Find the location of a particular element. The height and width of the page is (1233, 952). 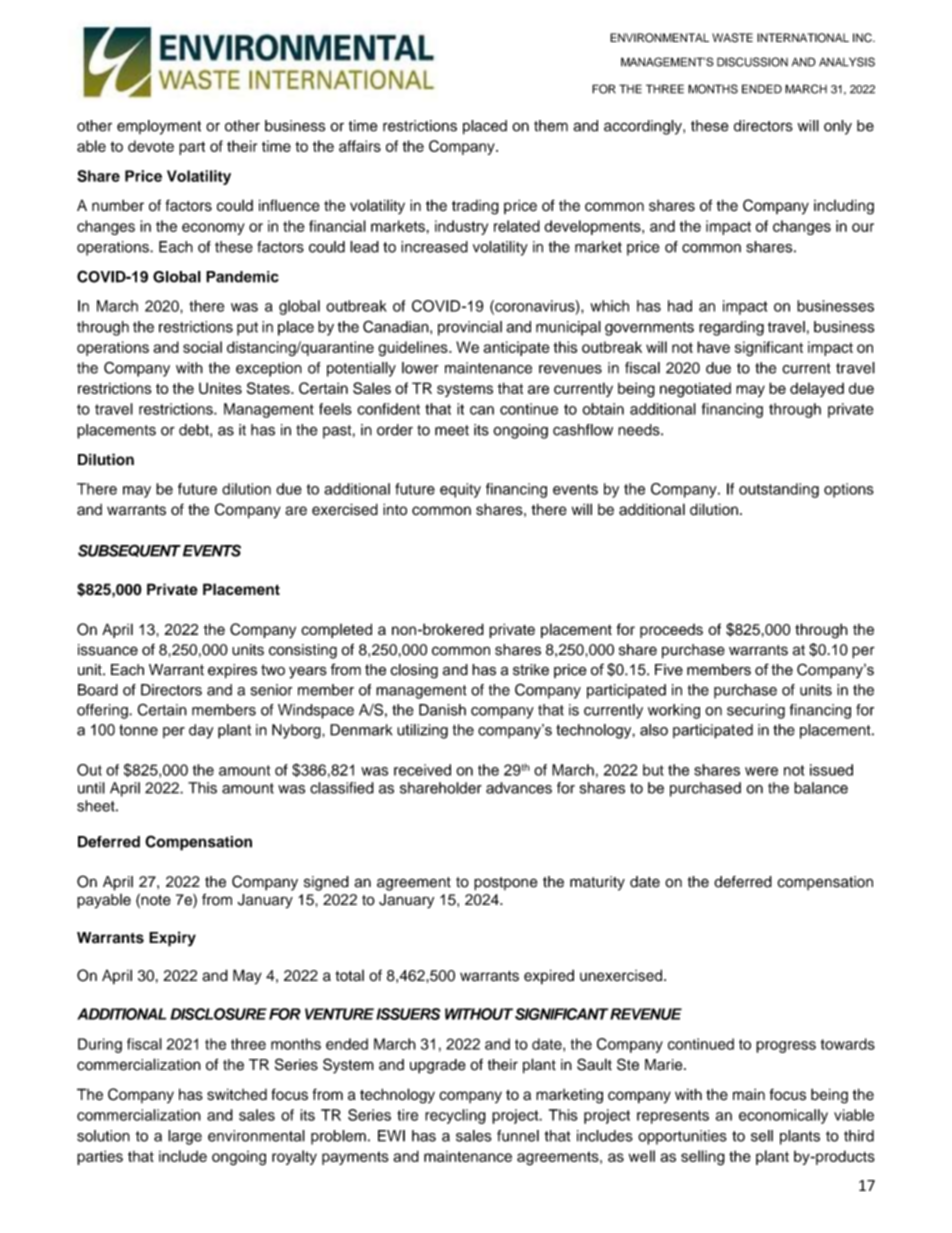

recycling is located at coordinates (455, 1116).
